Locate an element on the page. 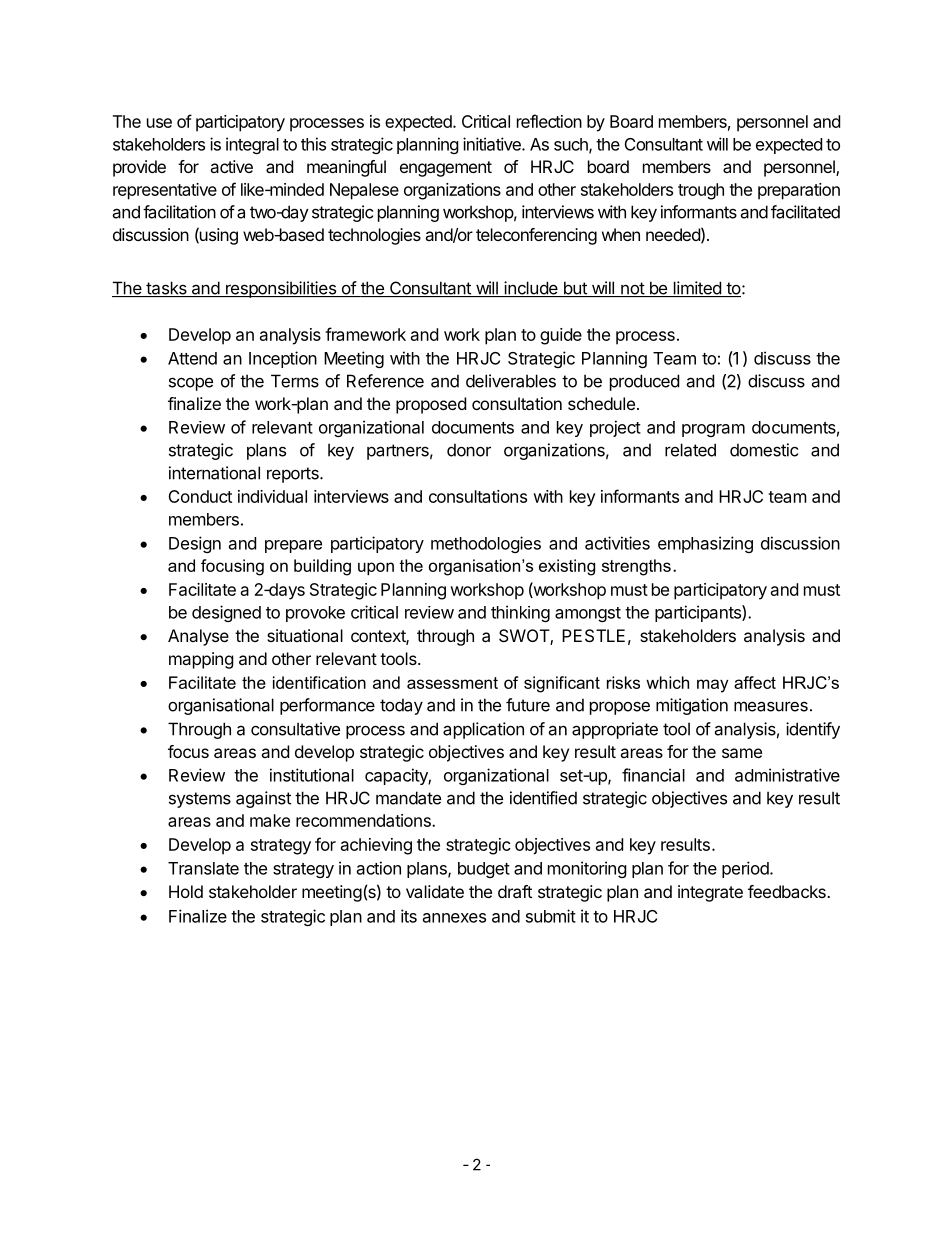  initiative is located at coordinates (493, 144).
